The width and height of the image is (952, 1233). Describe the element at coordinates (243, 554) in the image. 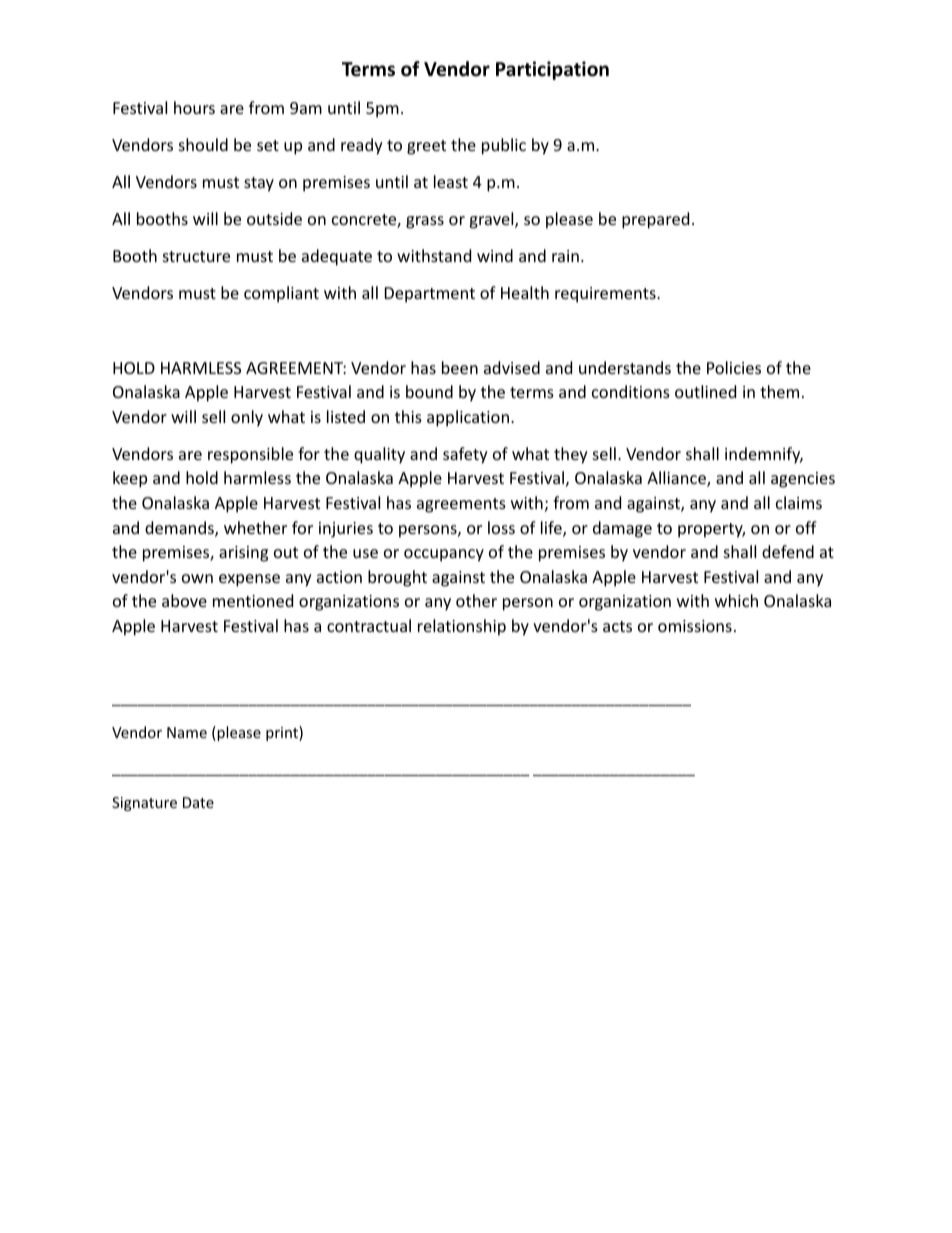

I see `arising` at that location.
